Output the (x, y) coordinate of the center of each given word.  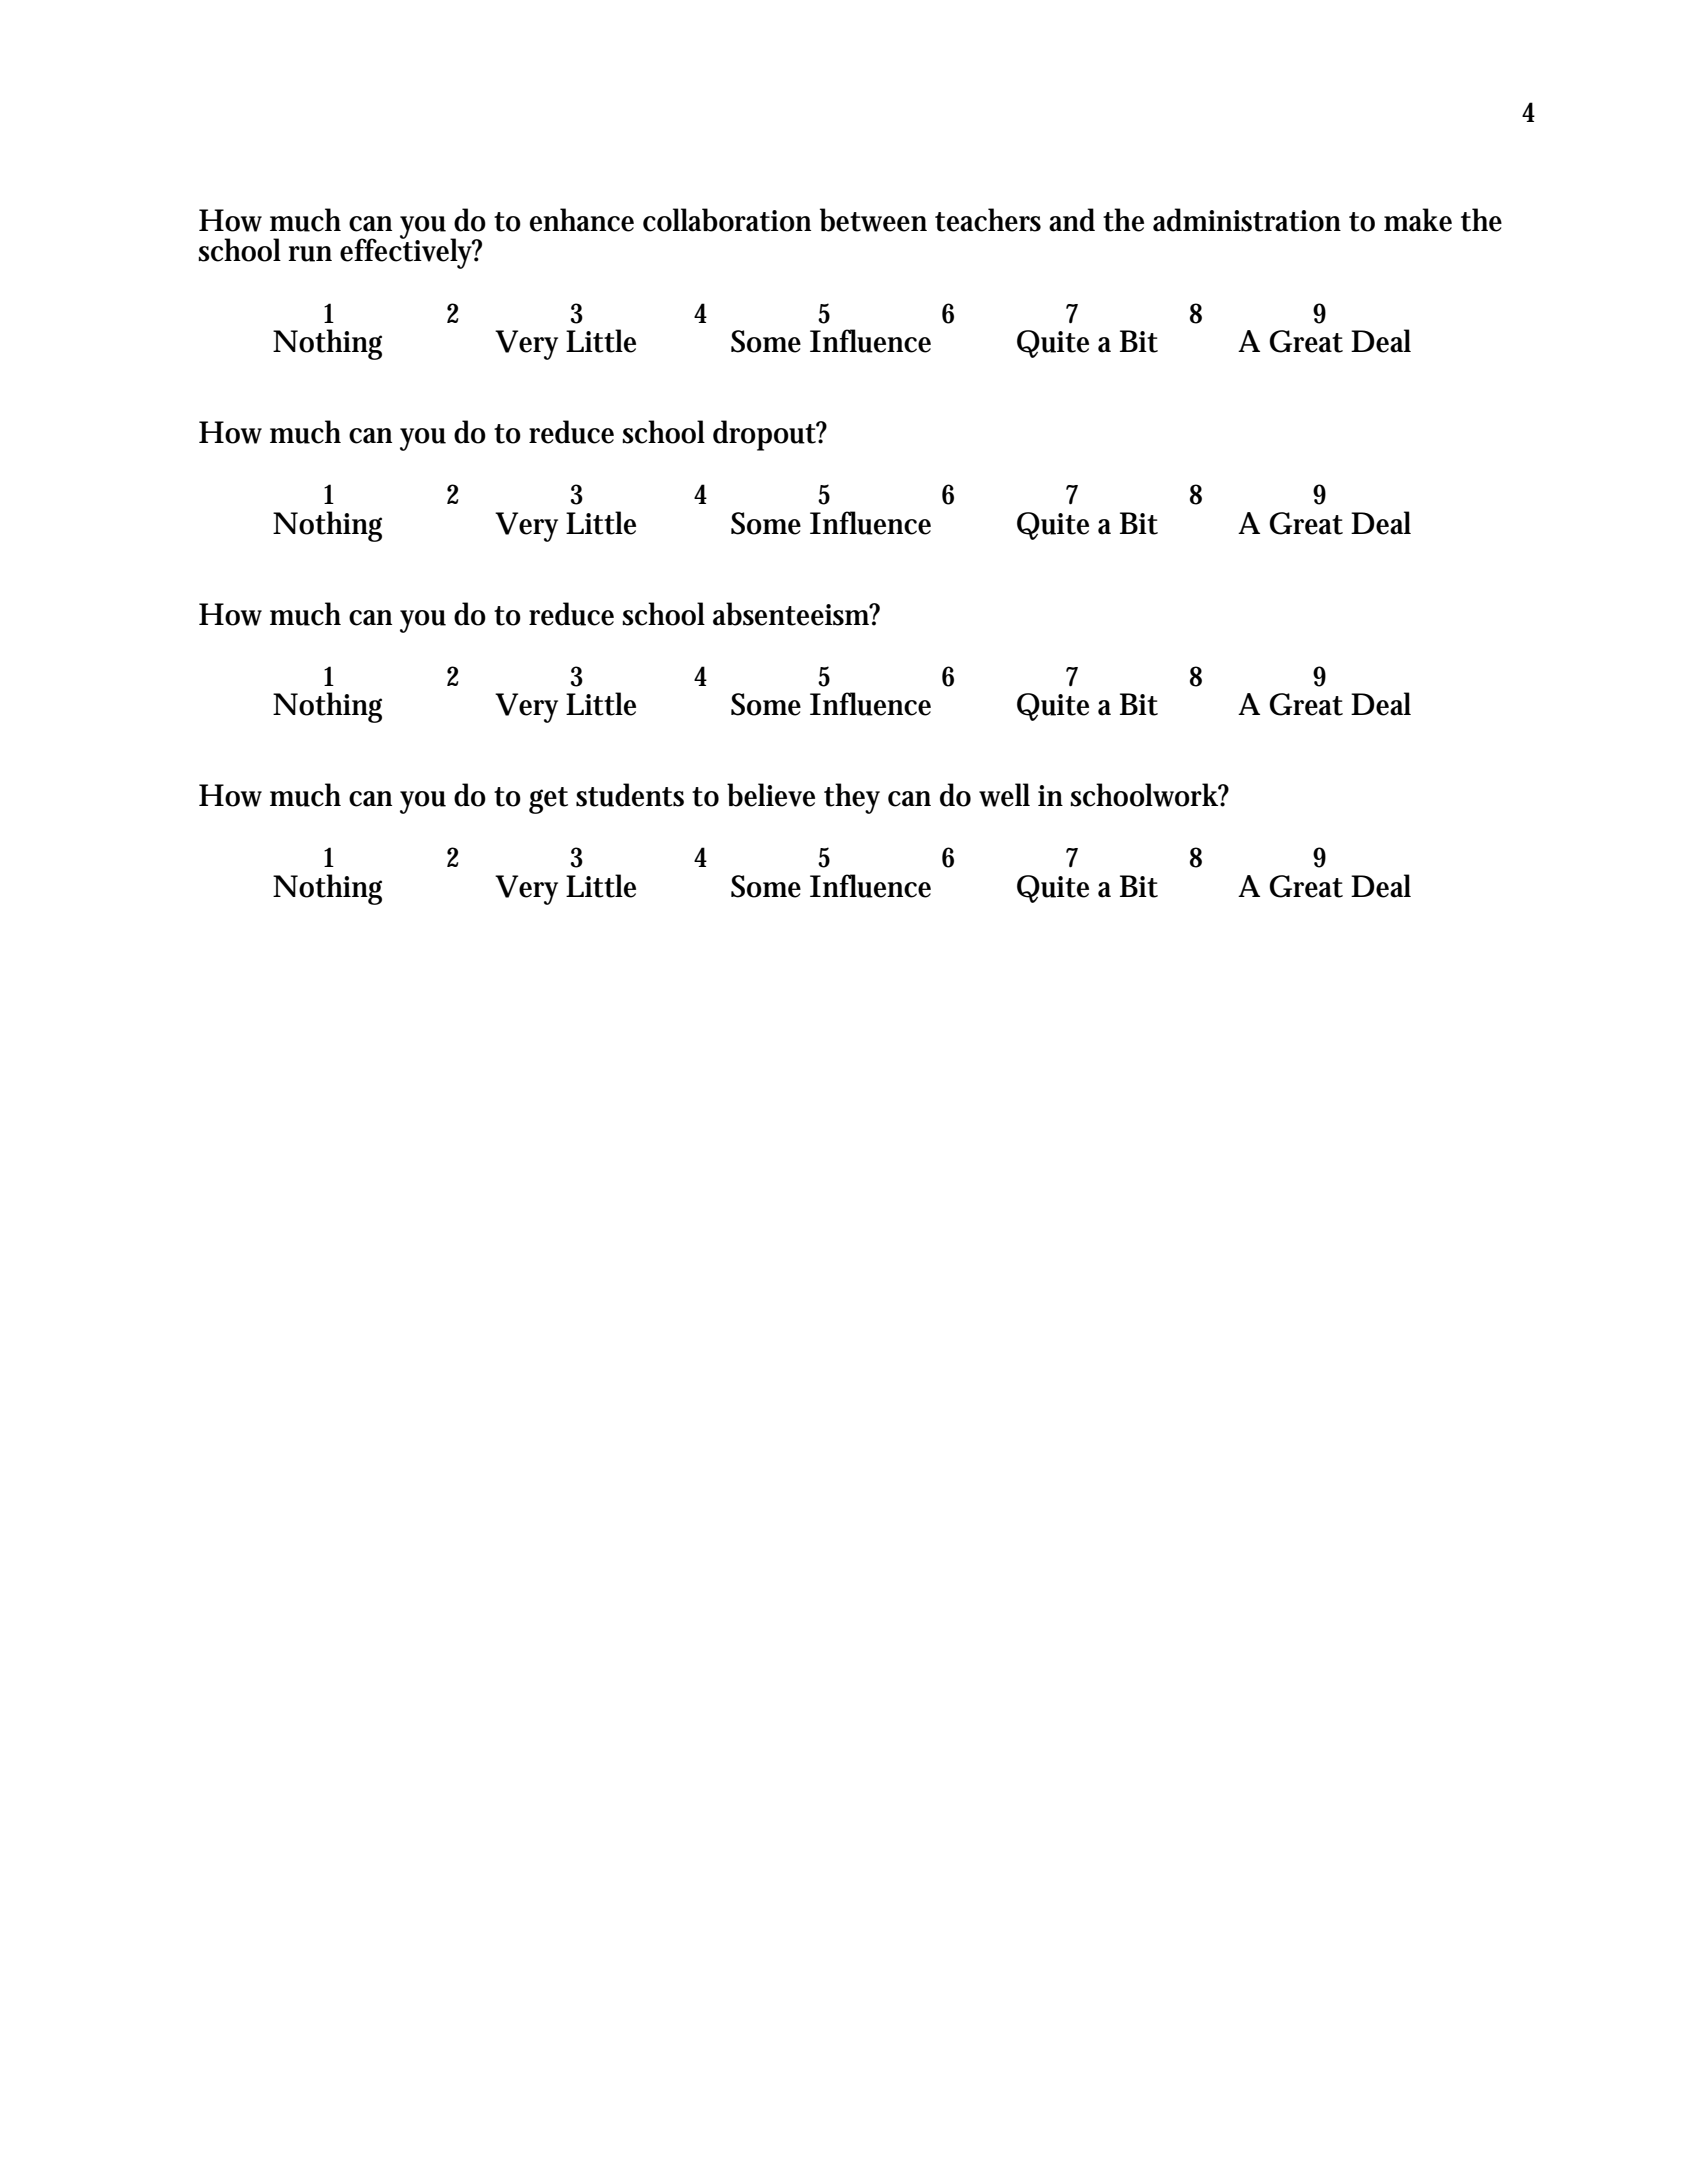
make (1418, 220)
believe (771, 795)
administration (1247, 220)
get (548, 800)
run (310, 254)
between (873, 220)
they (852, 798)
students (630, 795)
